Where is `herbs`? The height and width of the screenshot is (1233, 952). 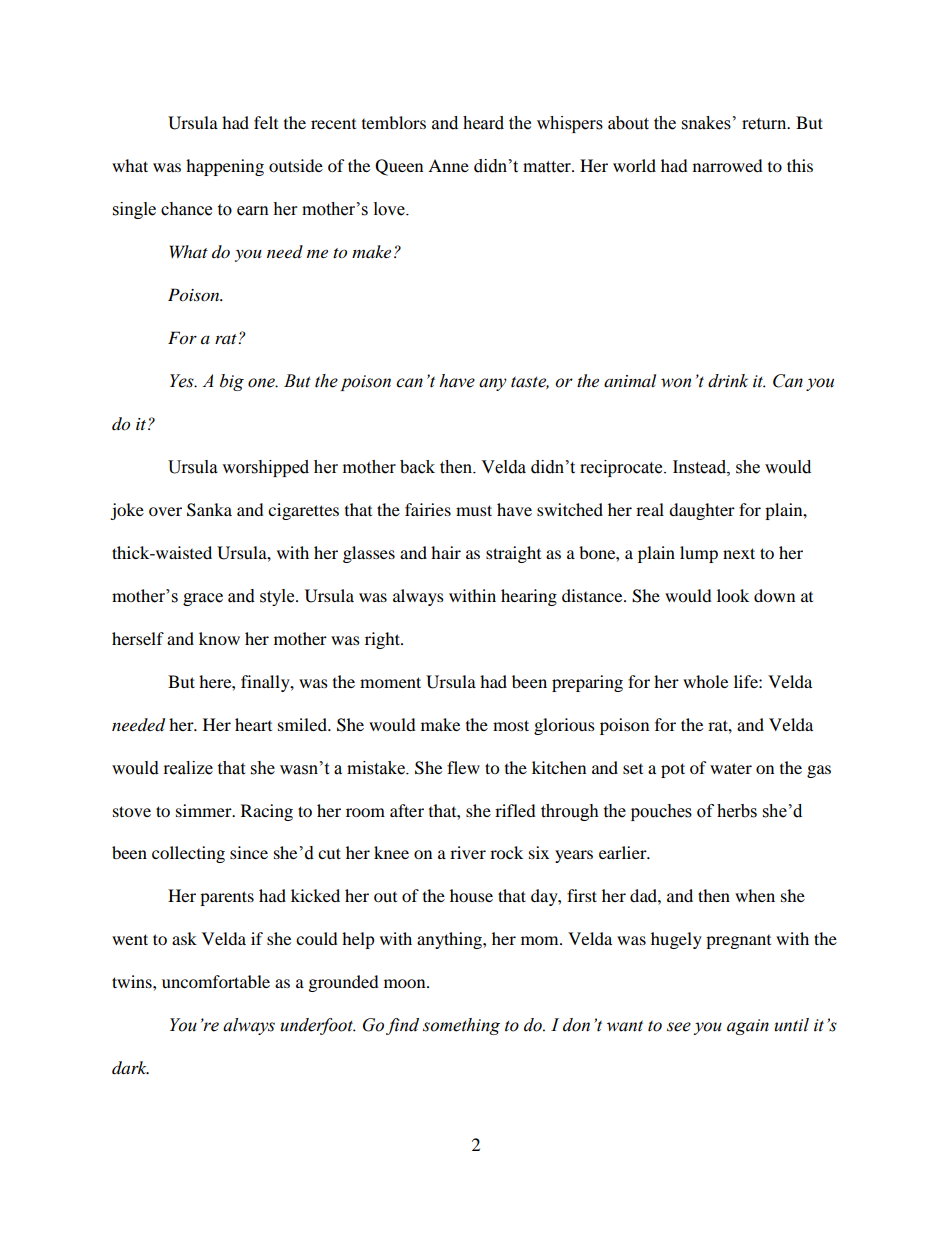 herbs is located at coordinates (737, 811).
